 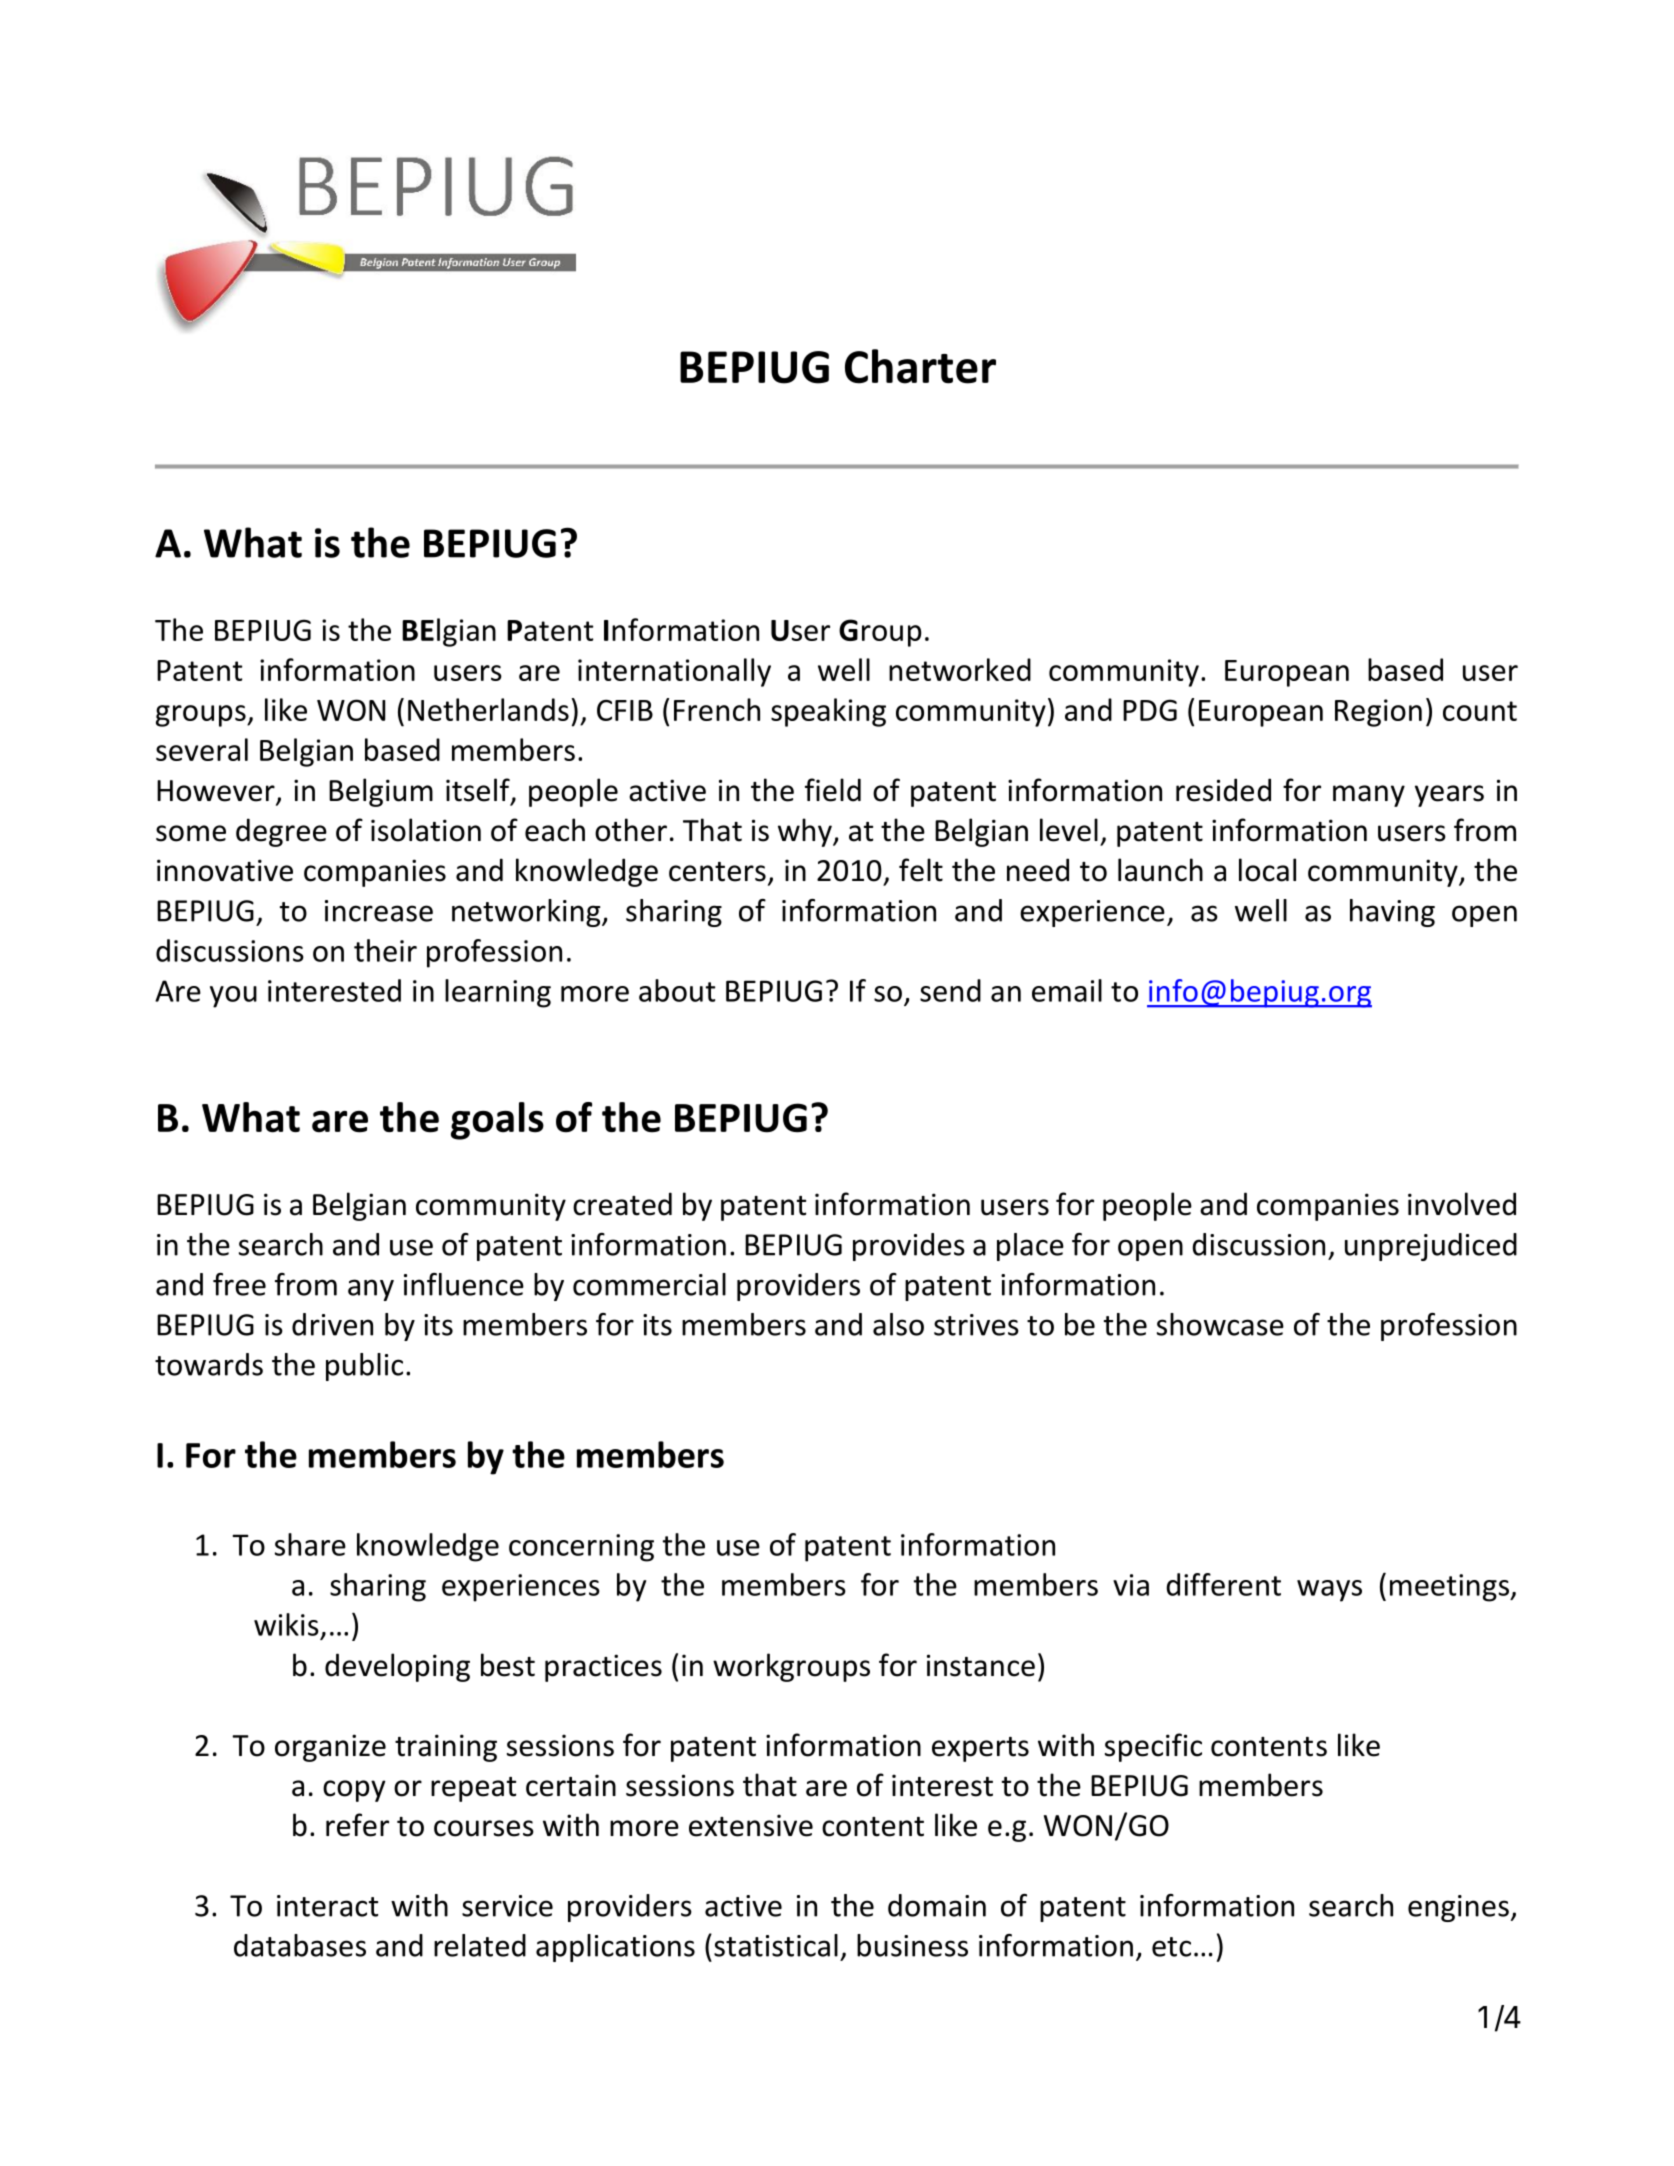 I want to click on Region, so click(x=1378, y=713).
